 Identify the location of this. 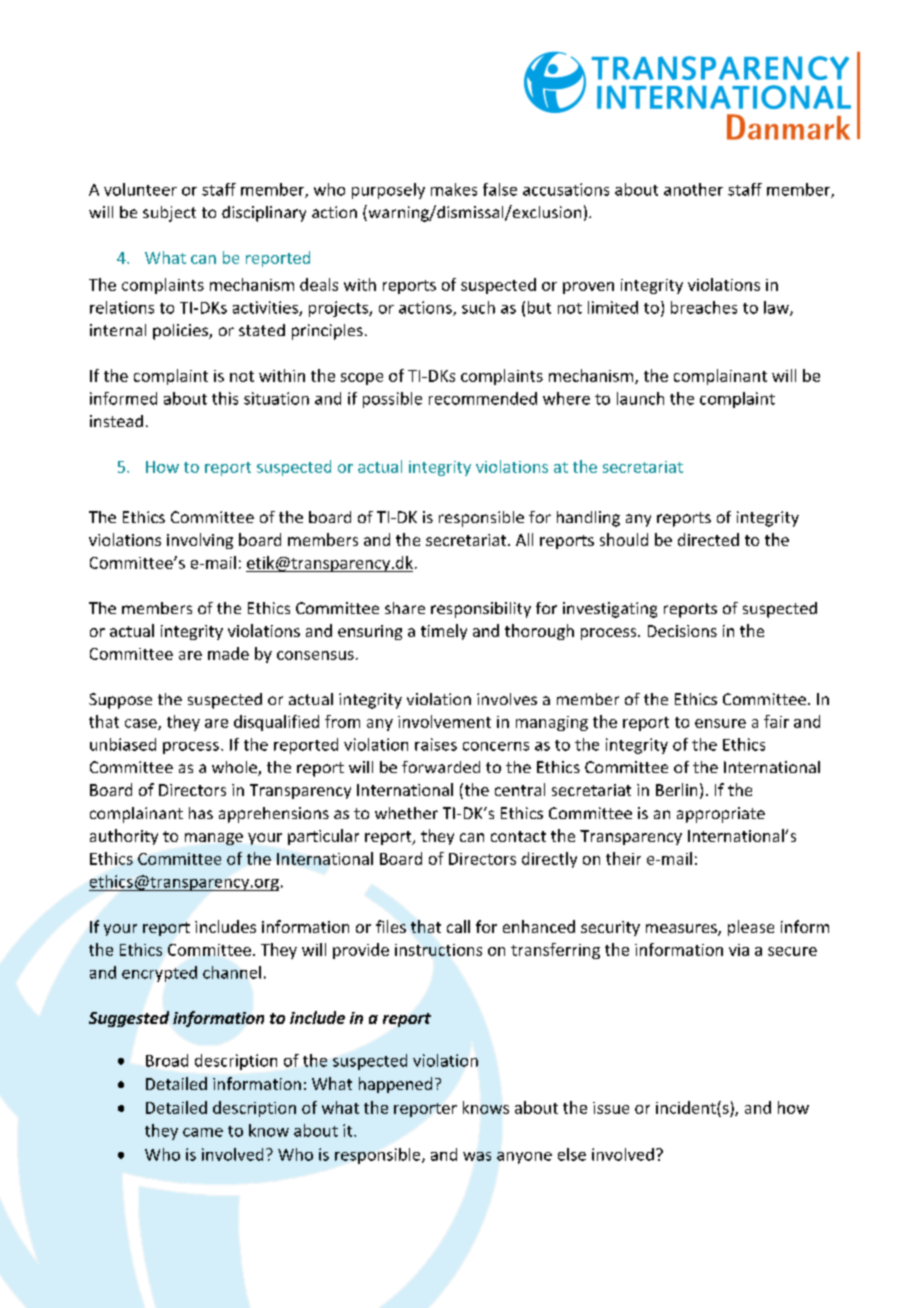
(225, 398).
